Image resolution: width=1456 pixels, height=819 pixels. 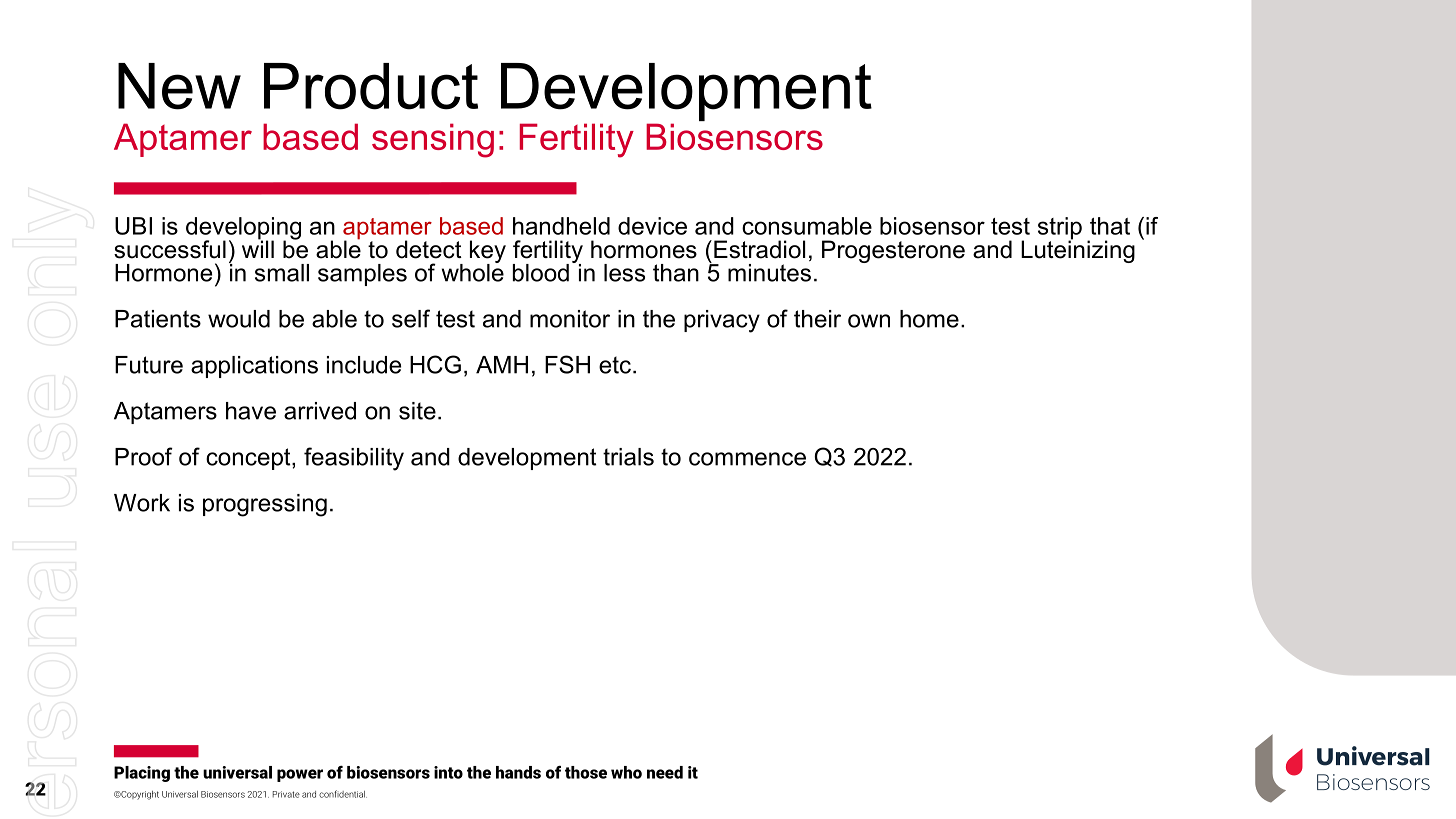 I want to click on concept, so click(x=249, y=459).
